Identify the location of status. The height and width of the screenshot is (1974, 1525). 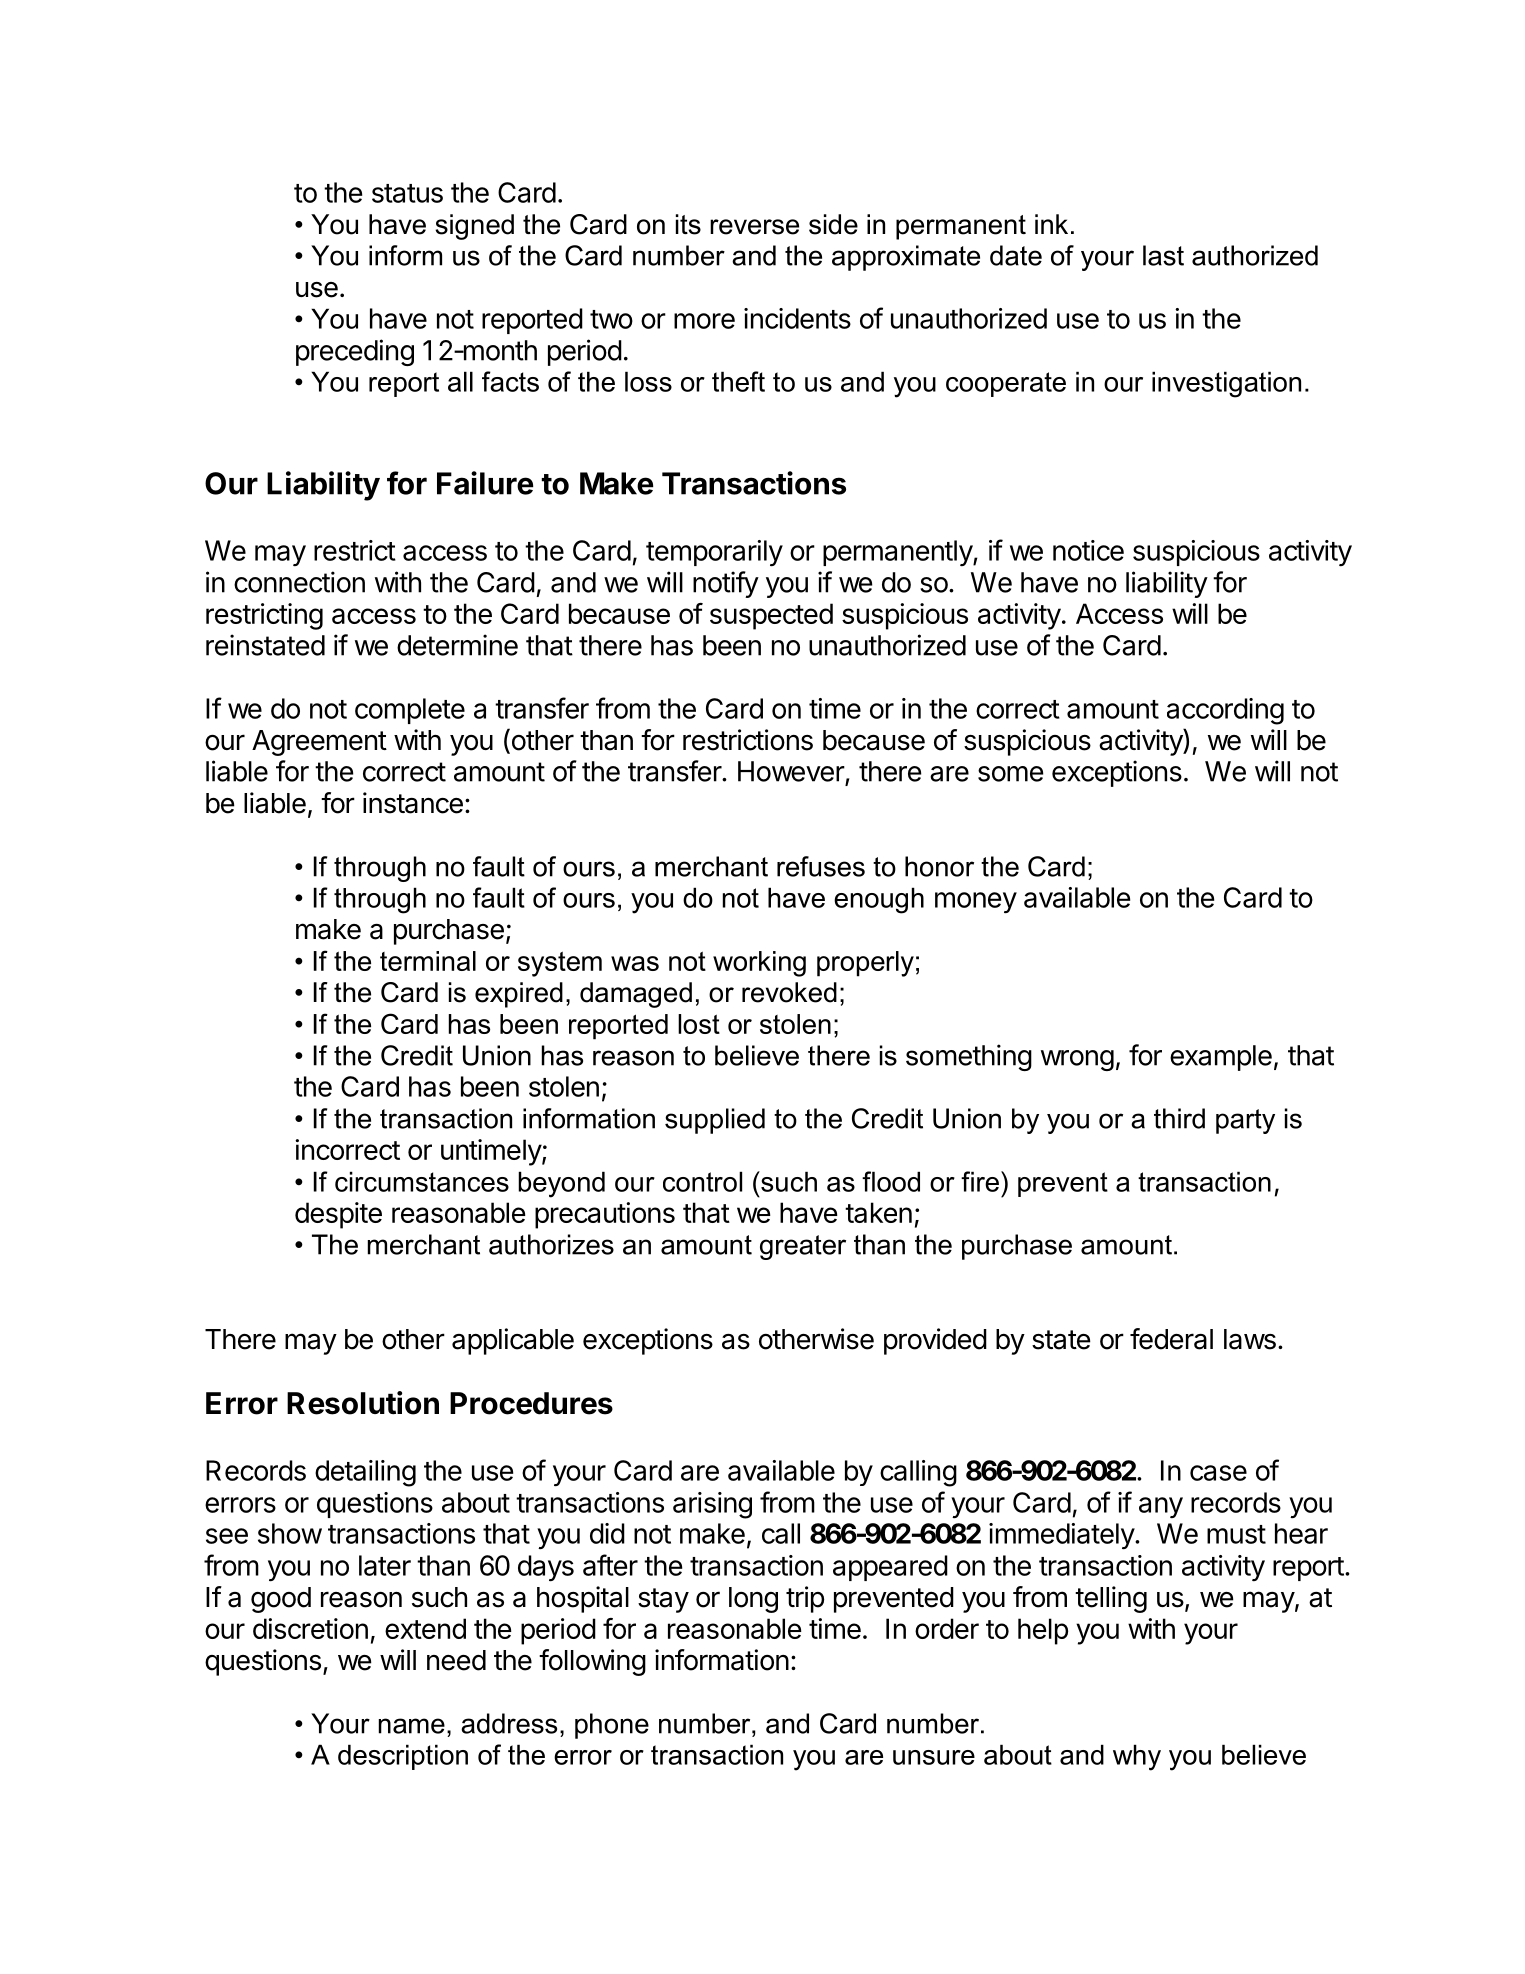
(407, 193).
